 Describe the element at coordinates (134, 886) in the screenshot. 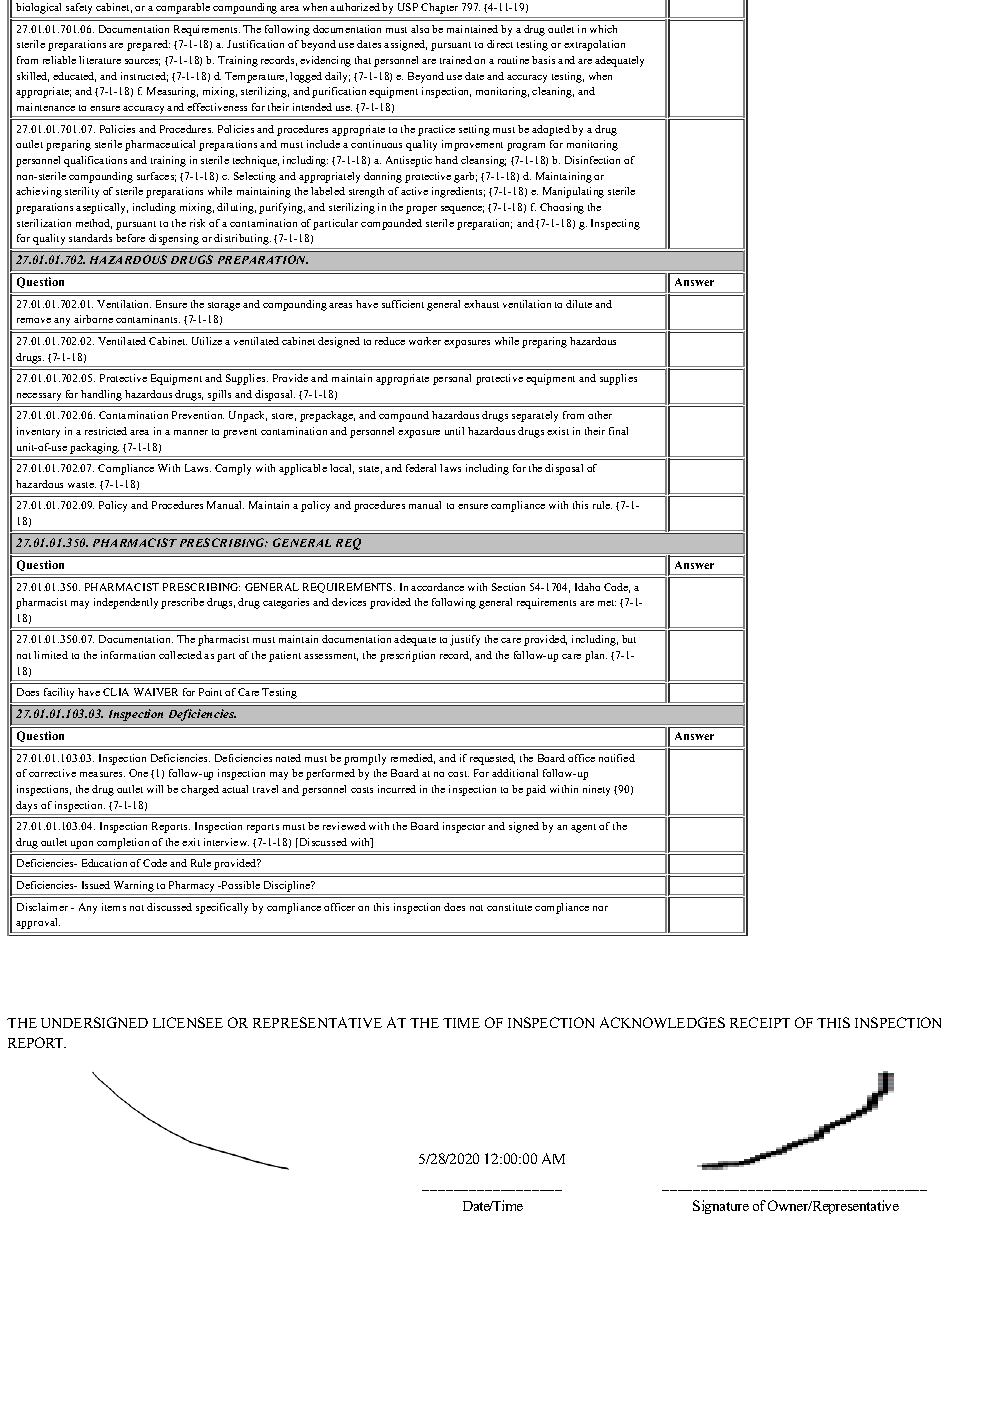

I see `Warning` at that location.
